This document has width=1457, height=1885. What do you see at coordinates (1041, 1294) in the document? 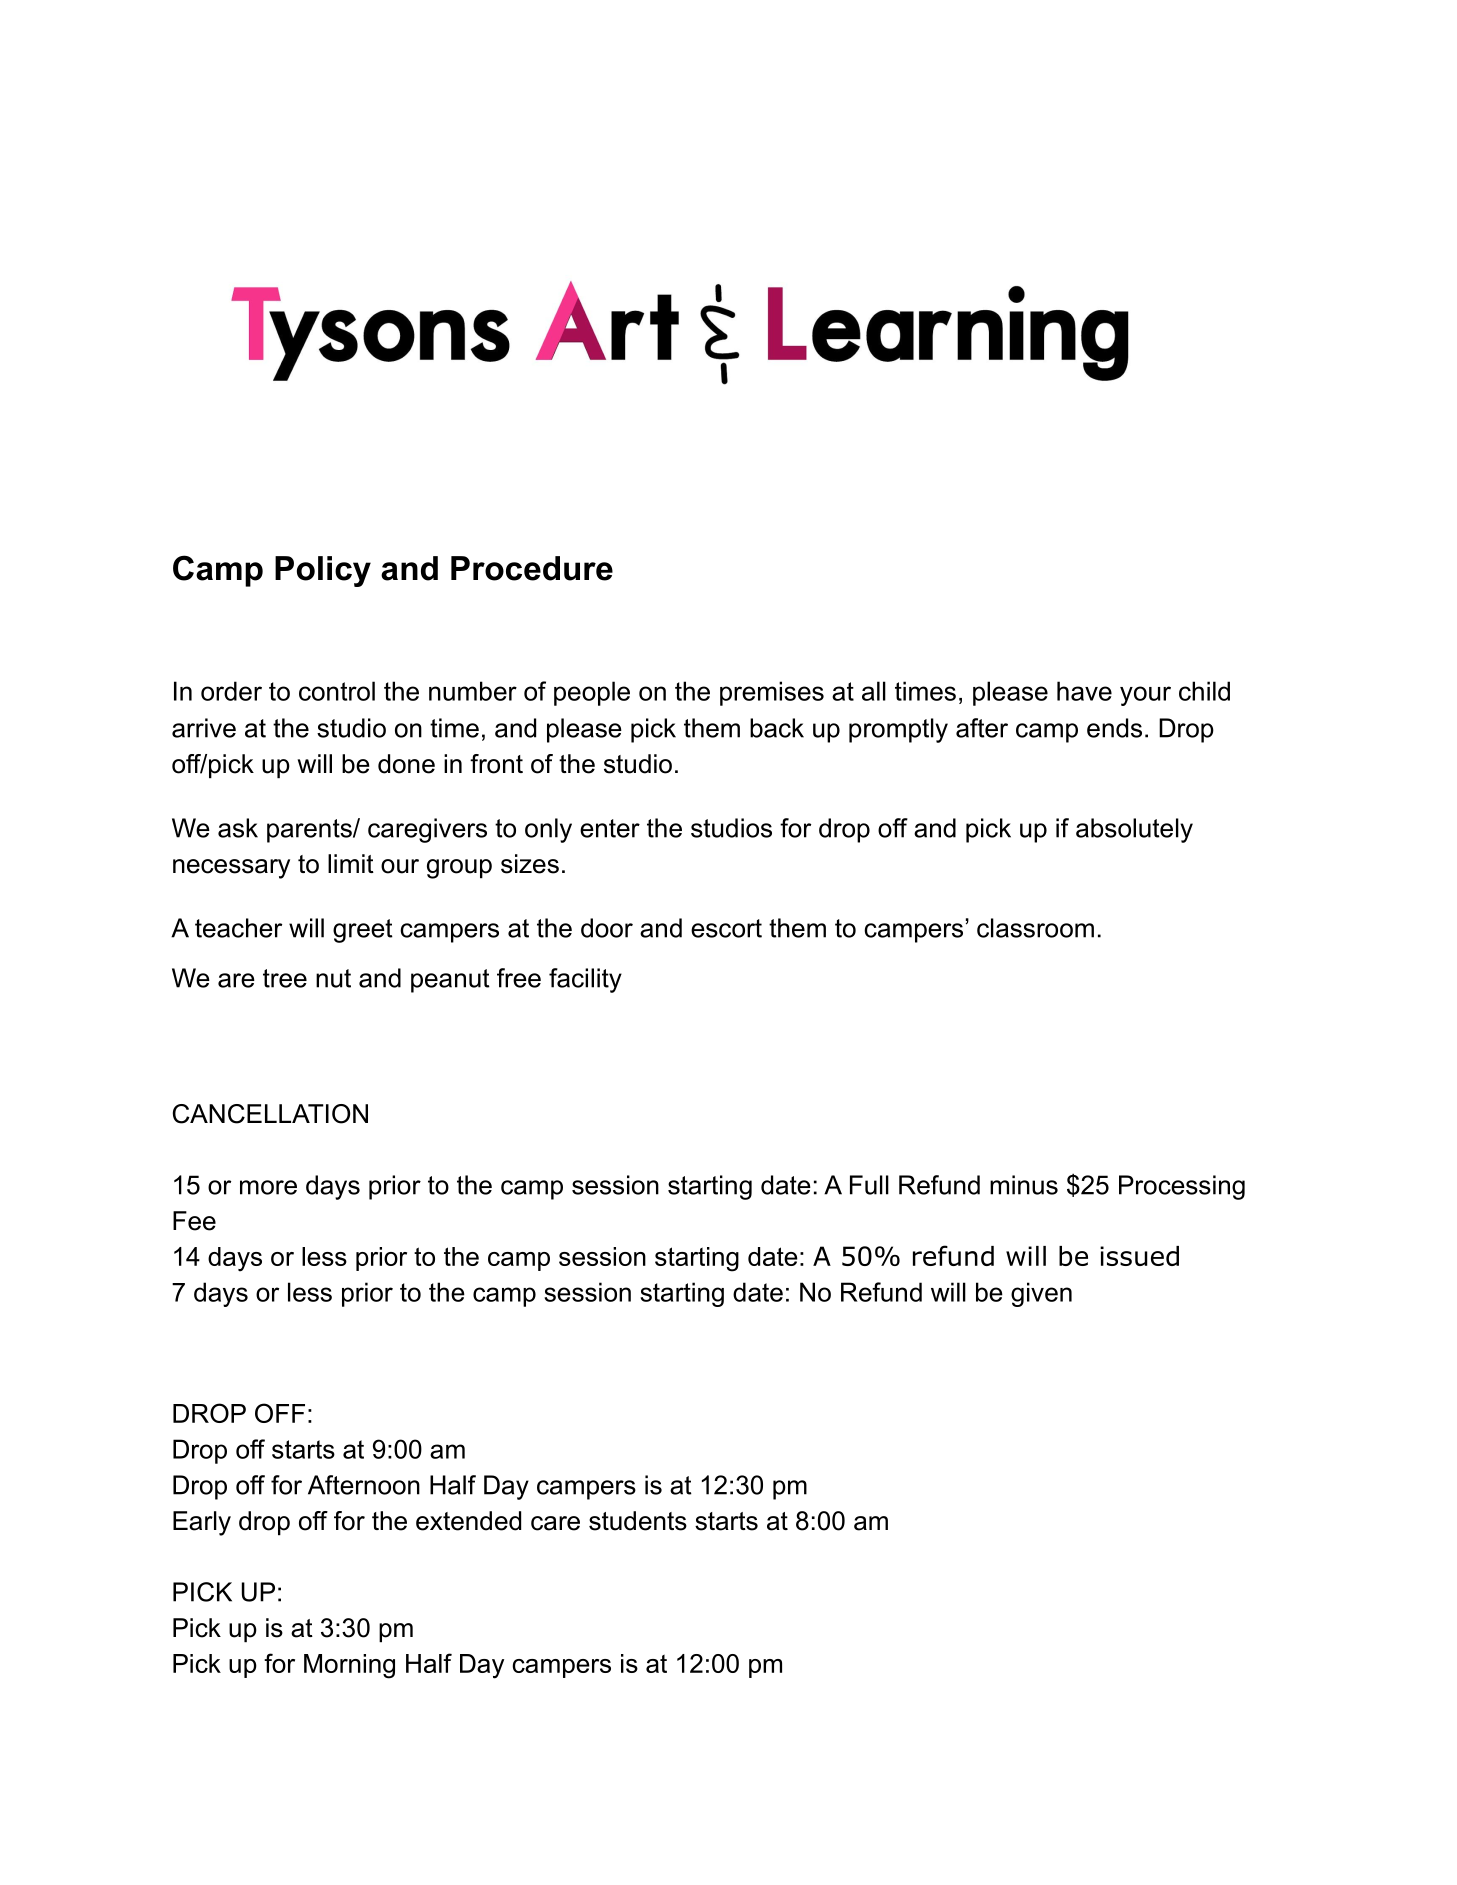
I see `given` at bounding box center [1041, 1294].
